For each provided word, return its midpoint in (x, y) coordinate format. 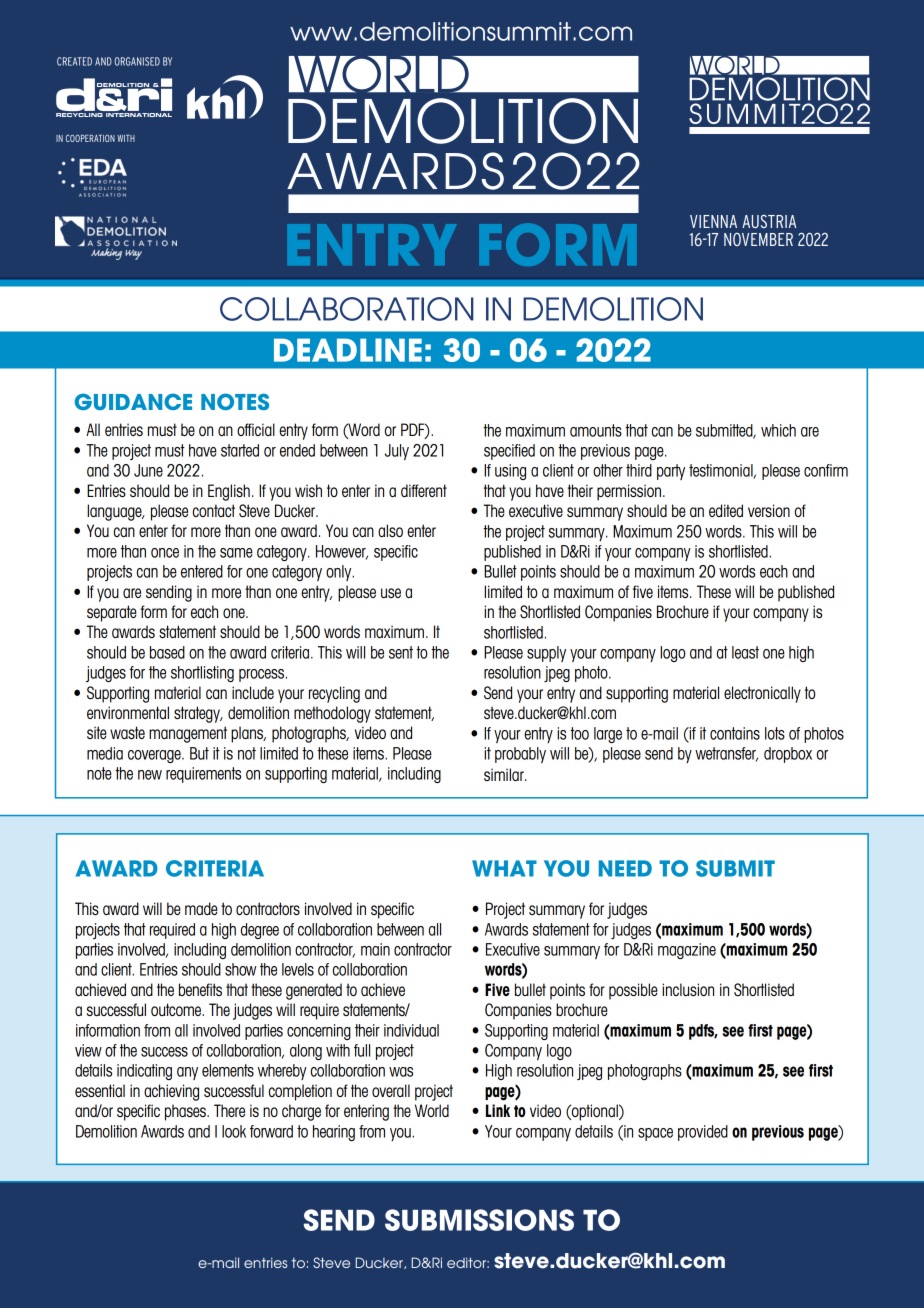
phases (186, 1112)
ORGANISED (137, 61)
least (745, 652)
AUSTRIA (769, 221)
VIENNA (713, 221)
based (167, 652)
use (391, 593)
